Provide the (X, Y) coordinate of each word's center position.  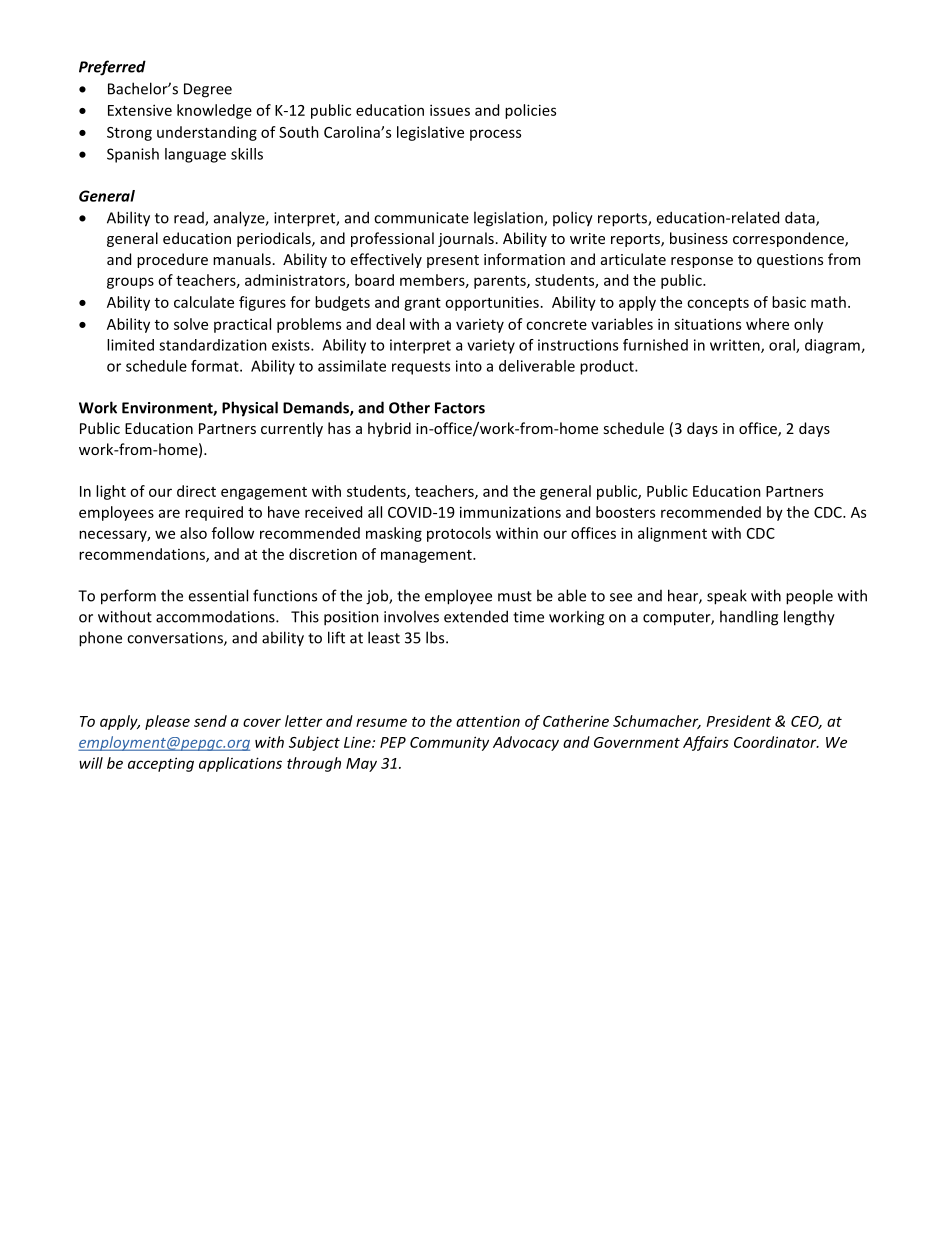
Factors (460, 408)
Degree (208, 90)
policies (530, 111)
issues (450, 110)
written (736, 346)
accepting (161, 764)
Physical (250, 409)
